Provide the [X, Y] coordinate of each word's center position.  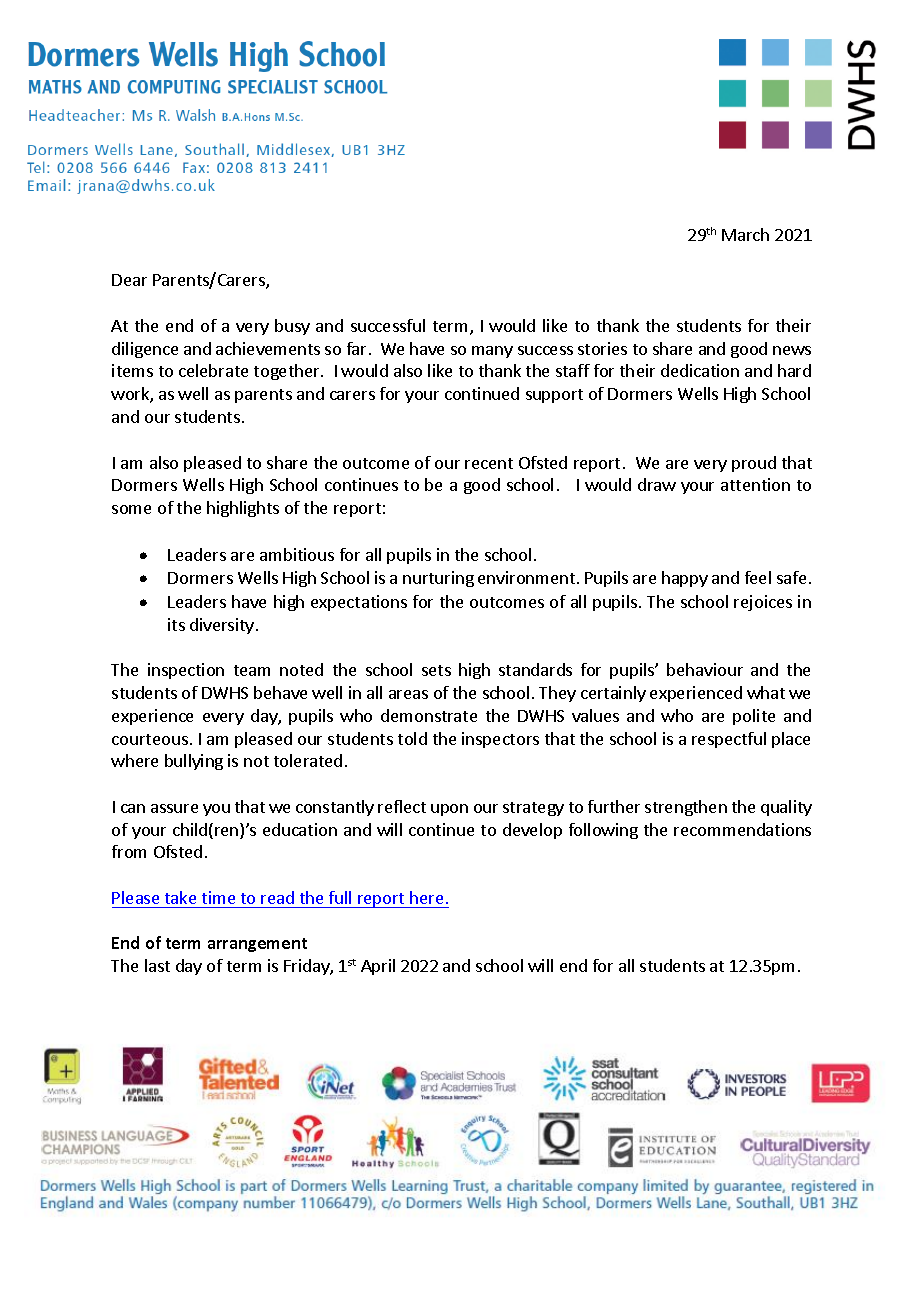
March [745, 234]
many [492, 352]
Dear [129, 280]
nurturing [438, 579]
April [378, 967]
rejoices [763, 603]
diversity [222, 626]
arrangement [257, 945]
